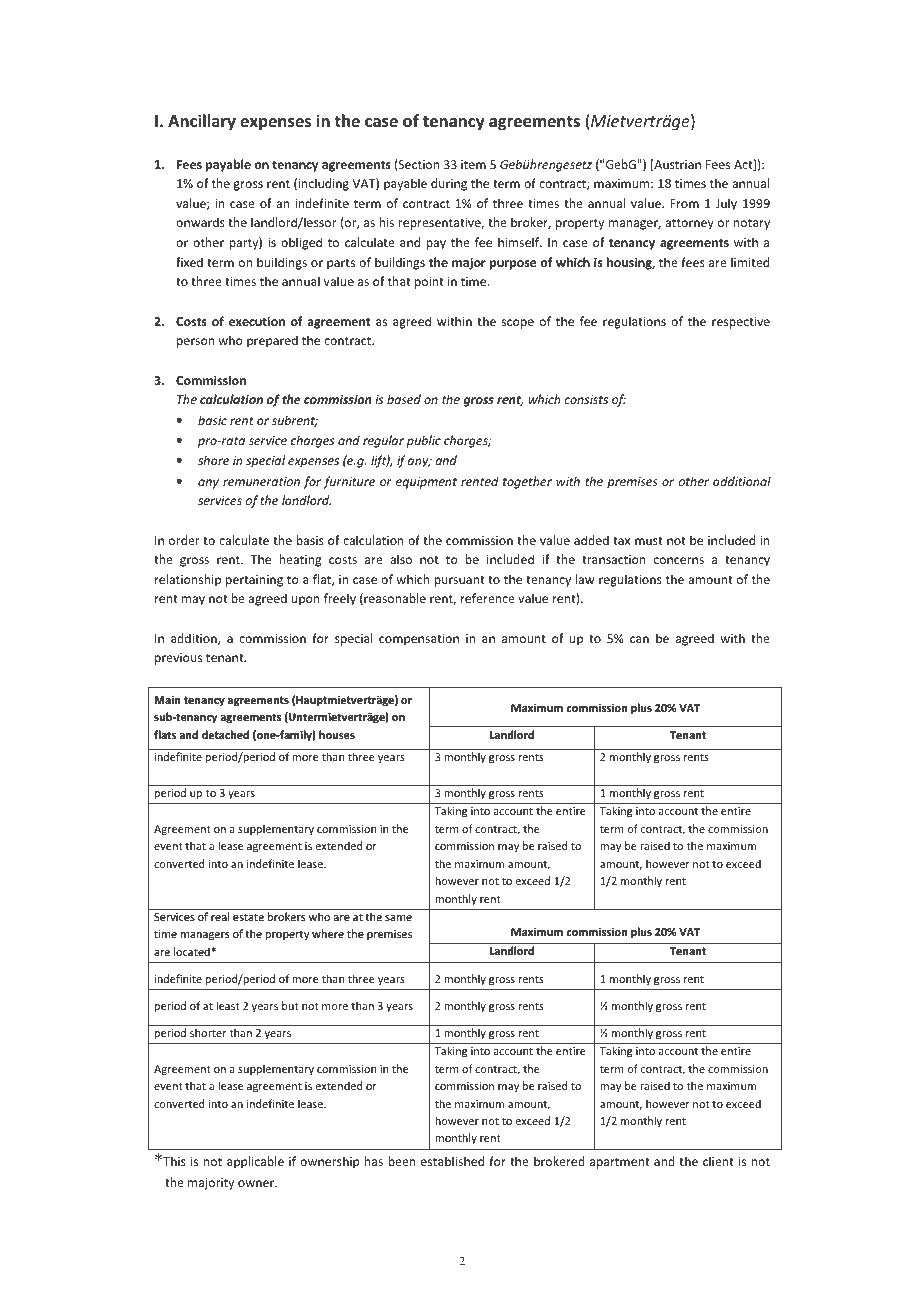 This screenshot has height=1308, width=924. I want to click on established, so click(452, 1161).
